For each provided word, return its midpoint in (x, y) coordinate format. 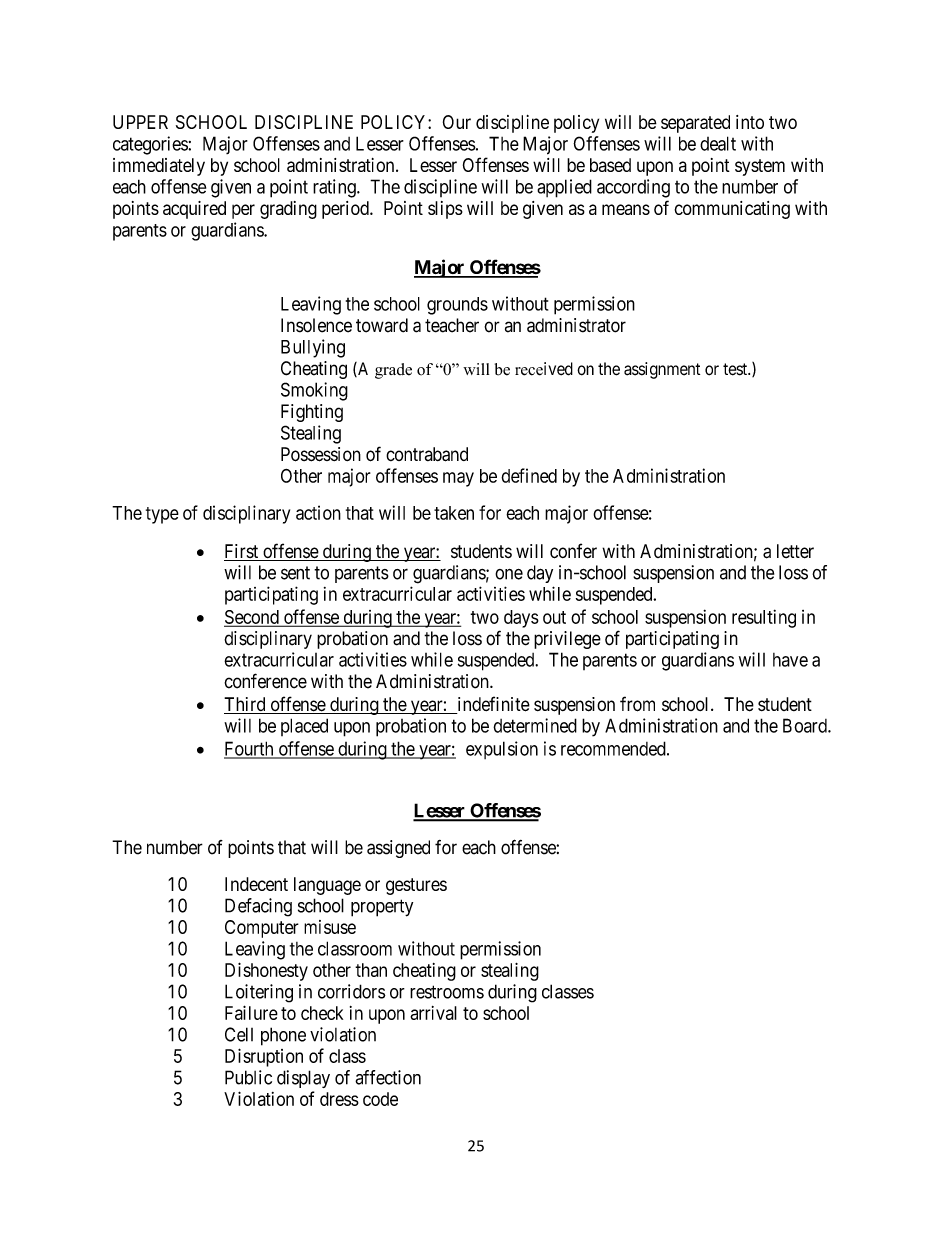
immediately (159, 167)
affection (388, 1077)
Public (248, 1077)
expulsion (502, 750)
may (458, 479)
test (736, 369)
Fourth (250, 749)
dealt (718, 143)
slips (445, 210)
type (162, 515)
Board (806, 725)
